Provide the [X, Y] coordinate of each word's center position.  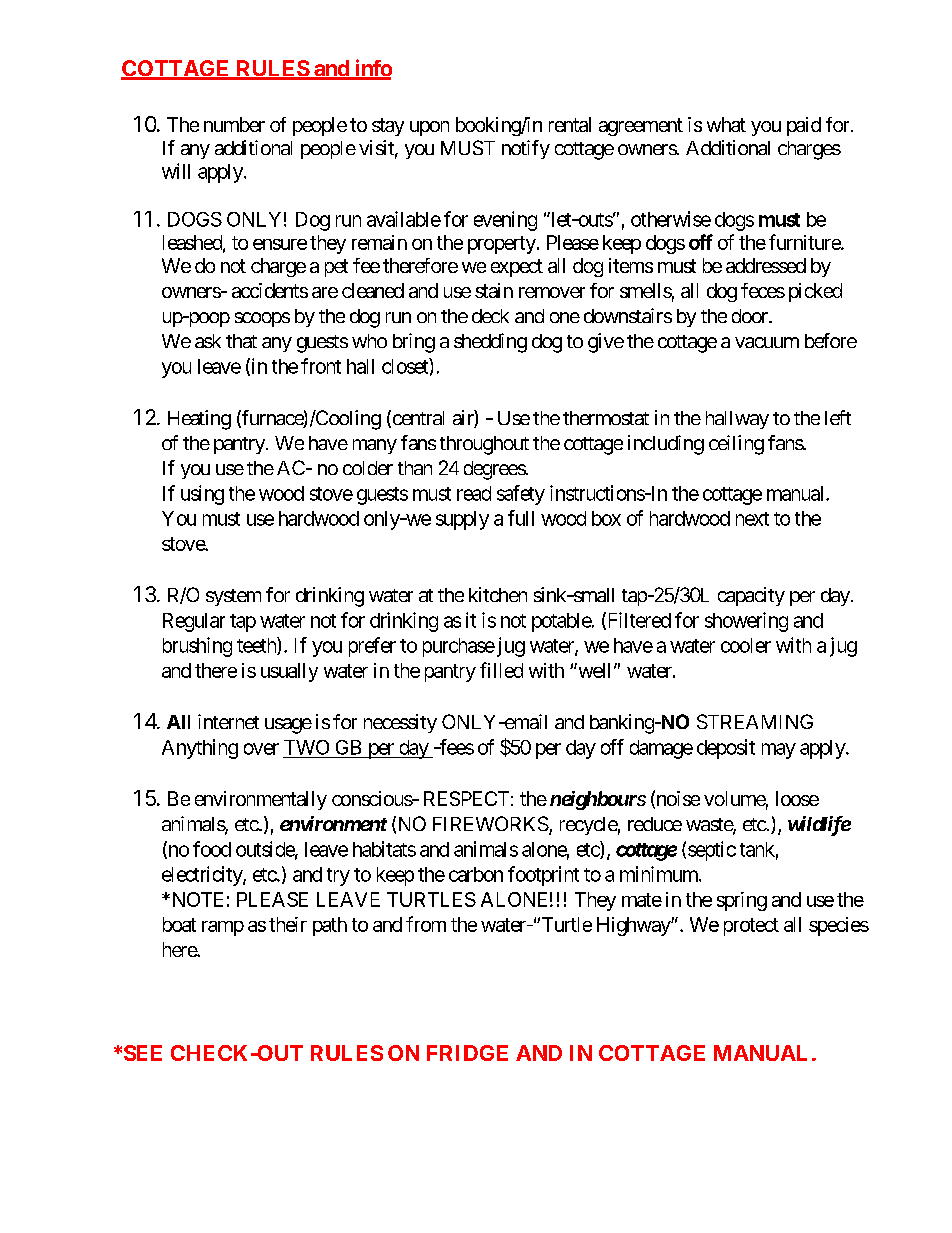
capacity [751, 596]
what [726, 124]
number [234, 124]
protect [751, 927]
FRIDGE [467, 1053]
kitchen [498, 594]
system [233, 597]
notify [526, 149]
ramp [223, 928]
